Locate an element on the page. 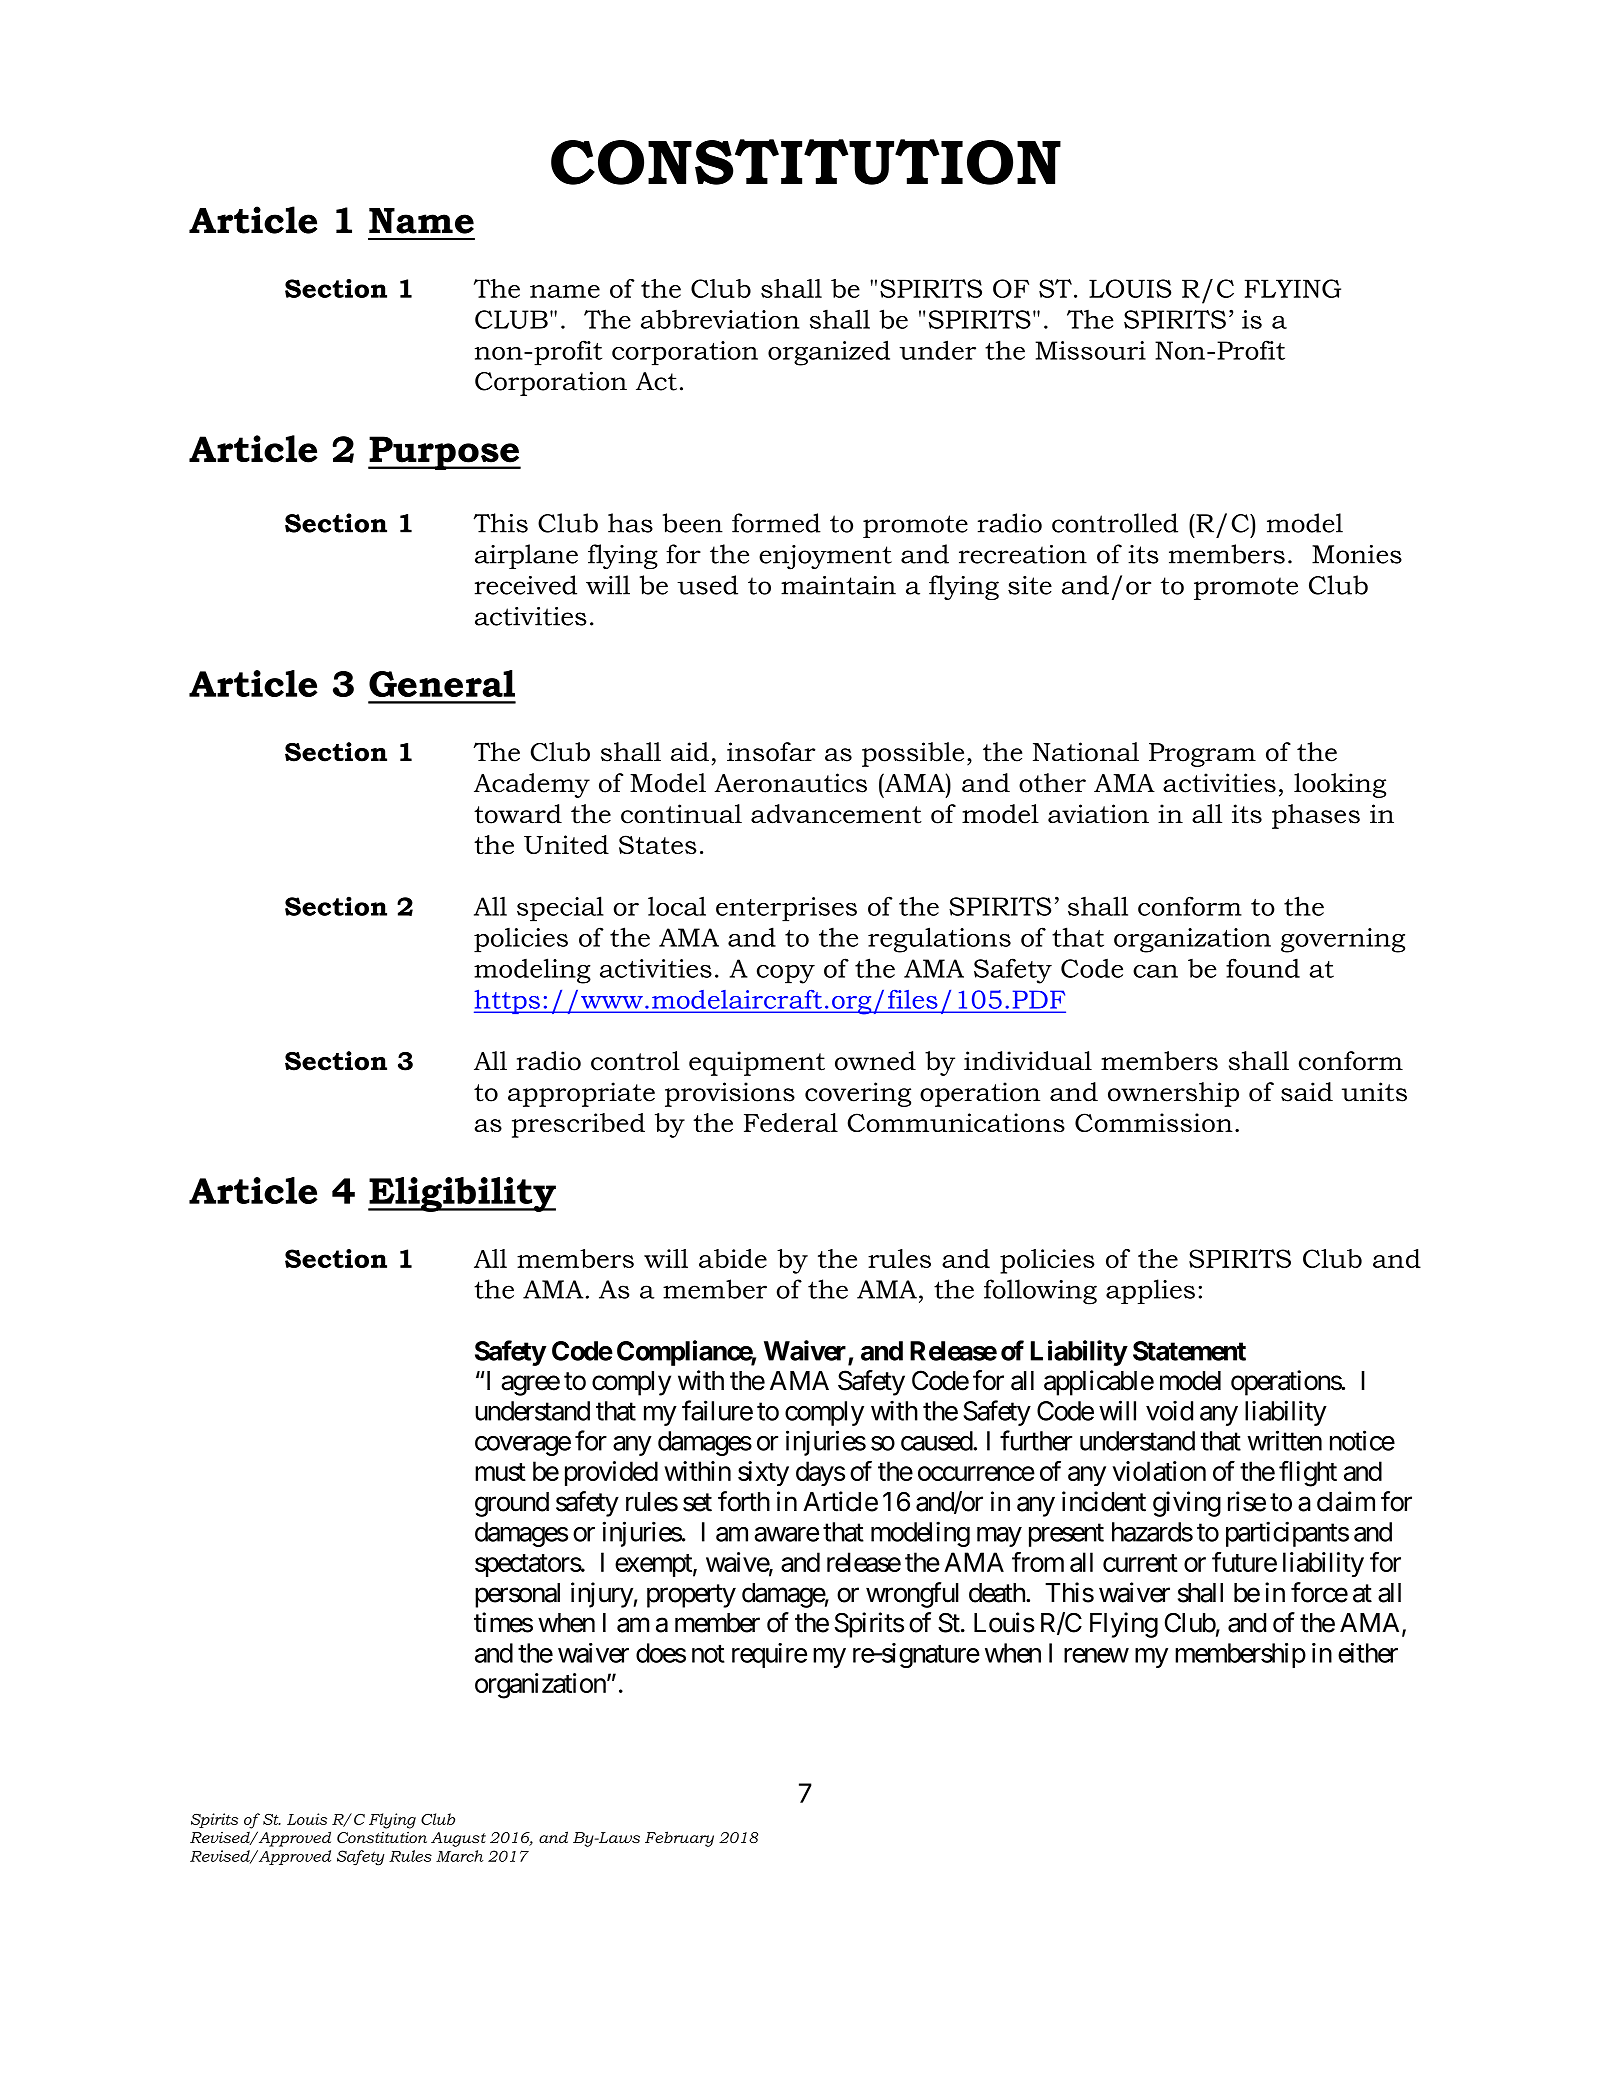 The image size is (1611, 2085). organized is located at coordinates (829, 353).
